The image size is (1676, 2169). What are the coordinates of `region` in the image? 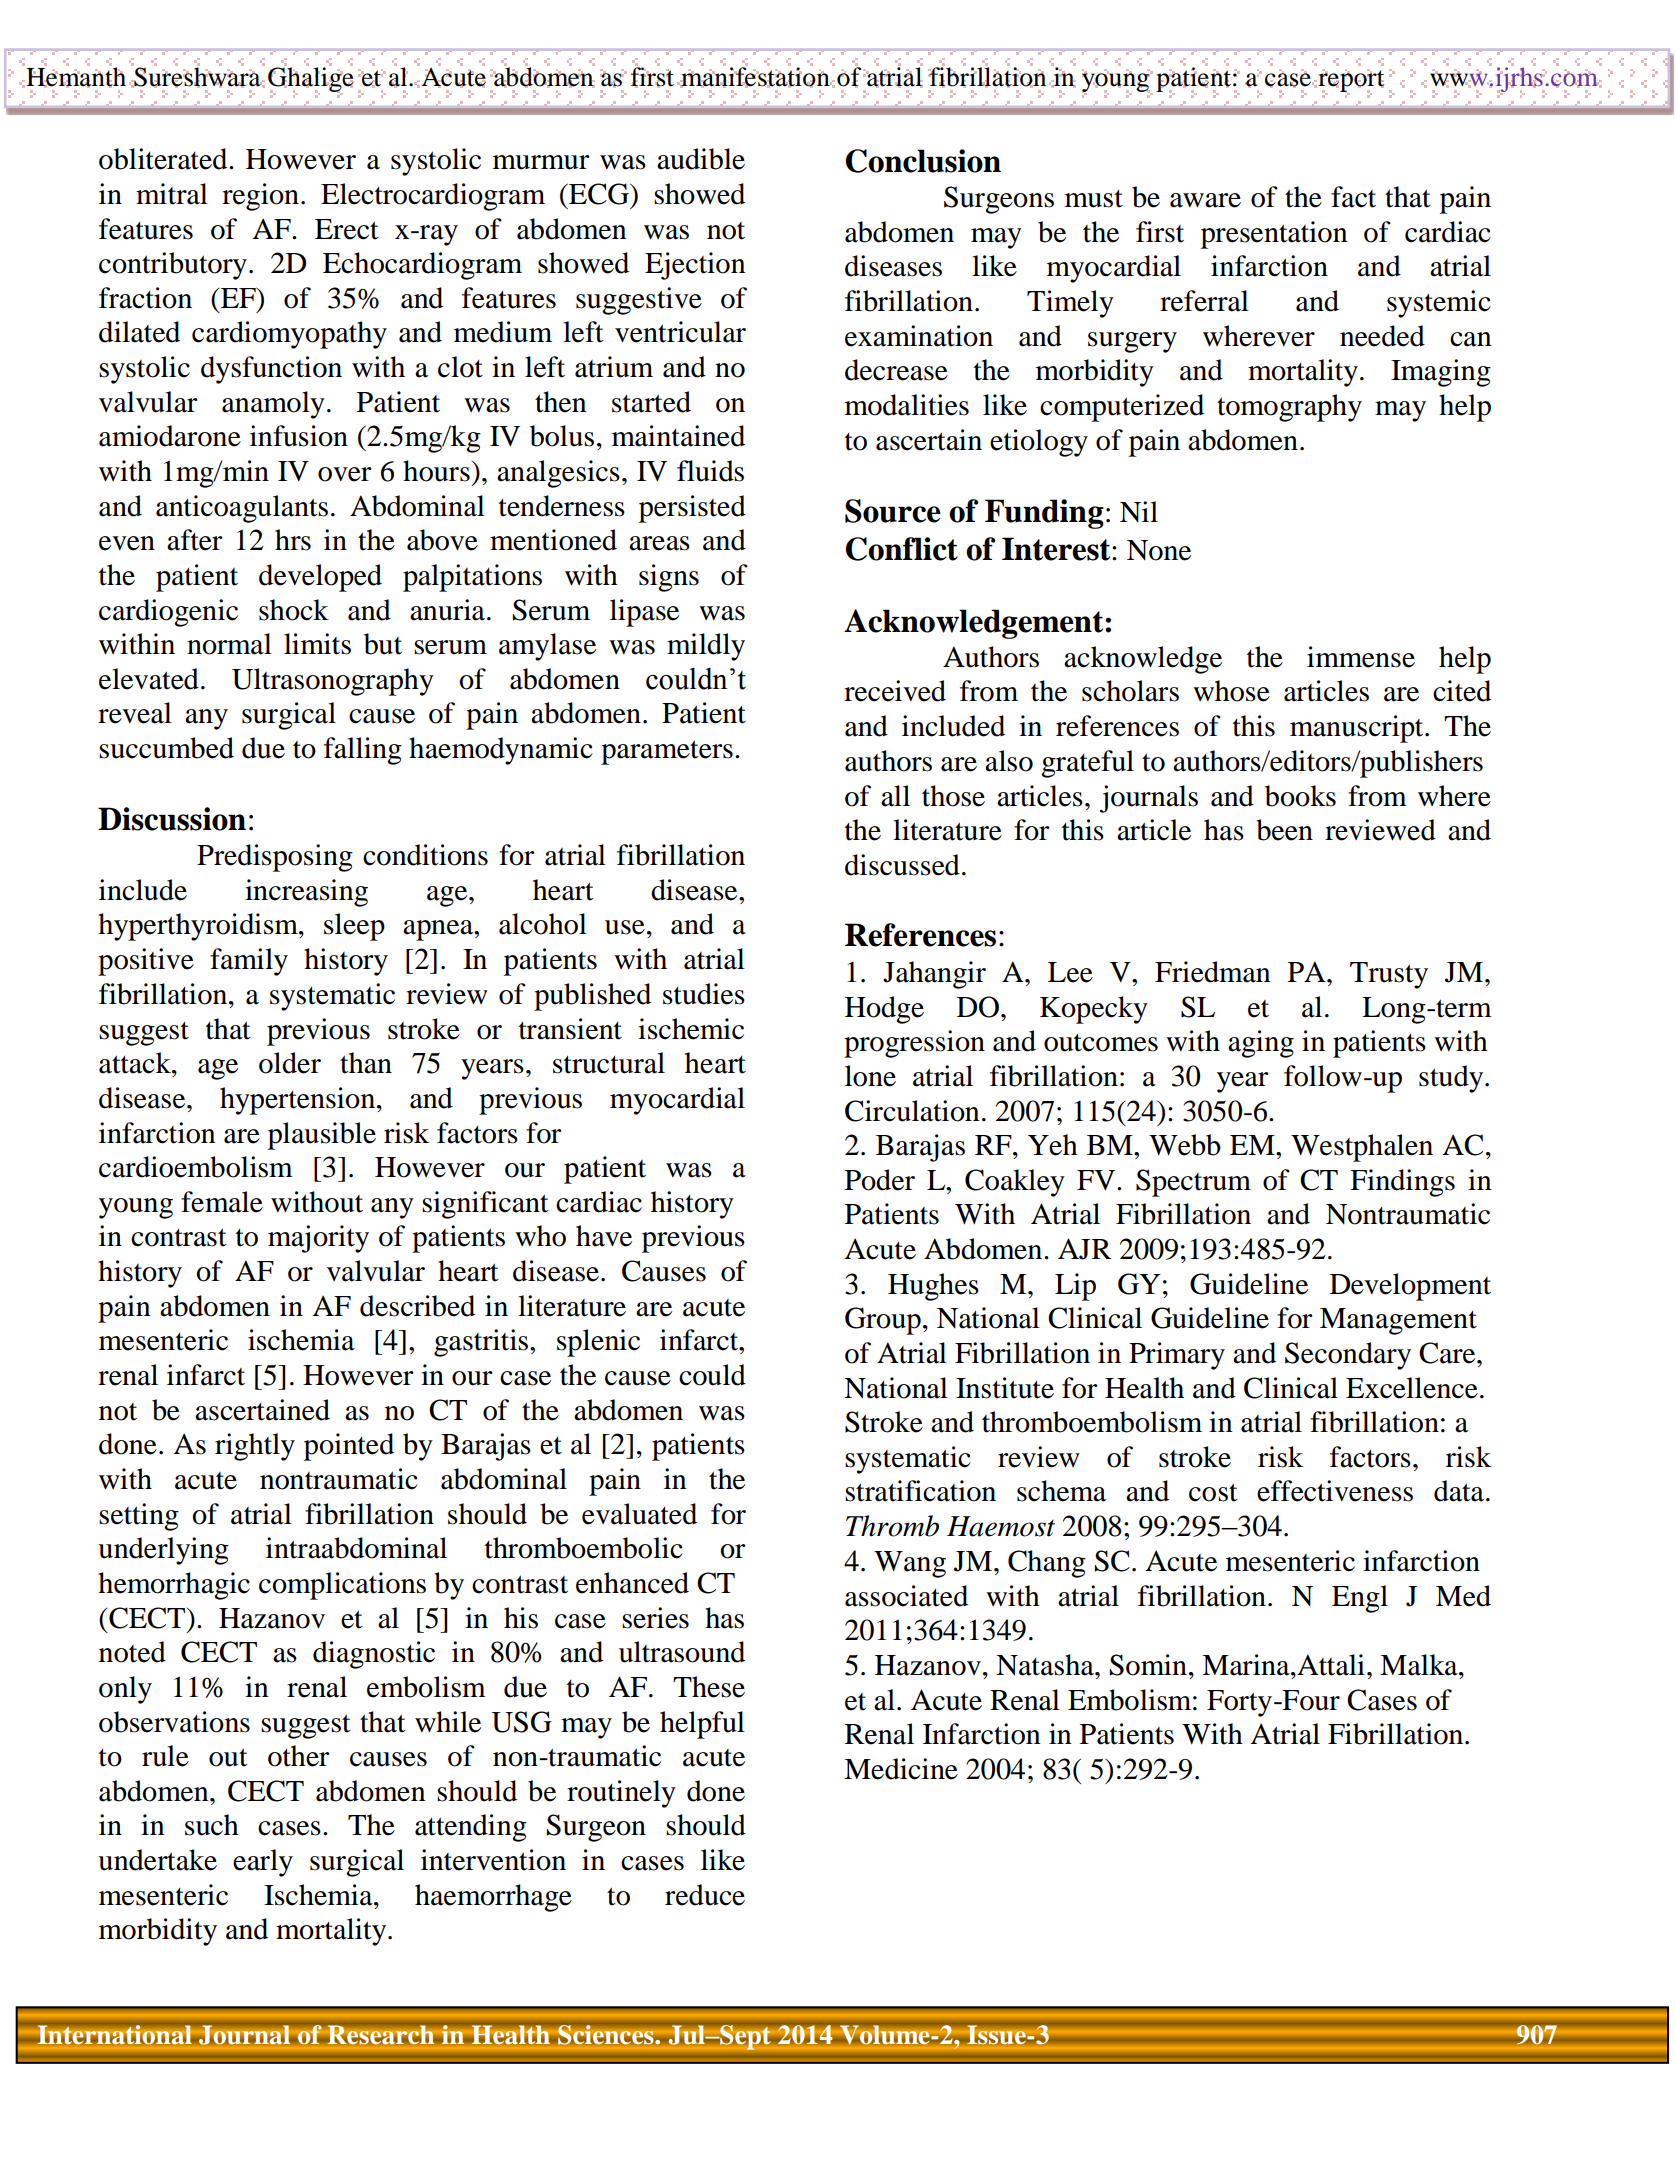 It's located at (260, 197).
